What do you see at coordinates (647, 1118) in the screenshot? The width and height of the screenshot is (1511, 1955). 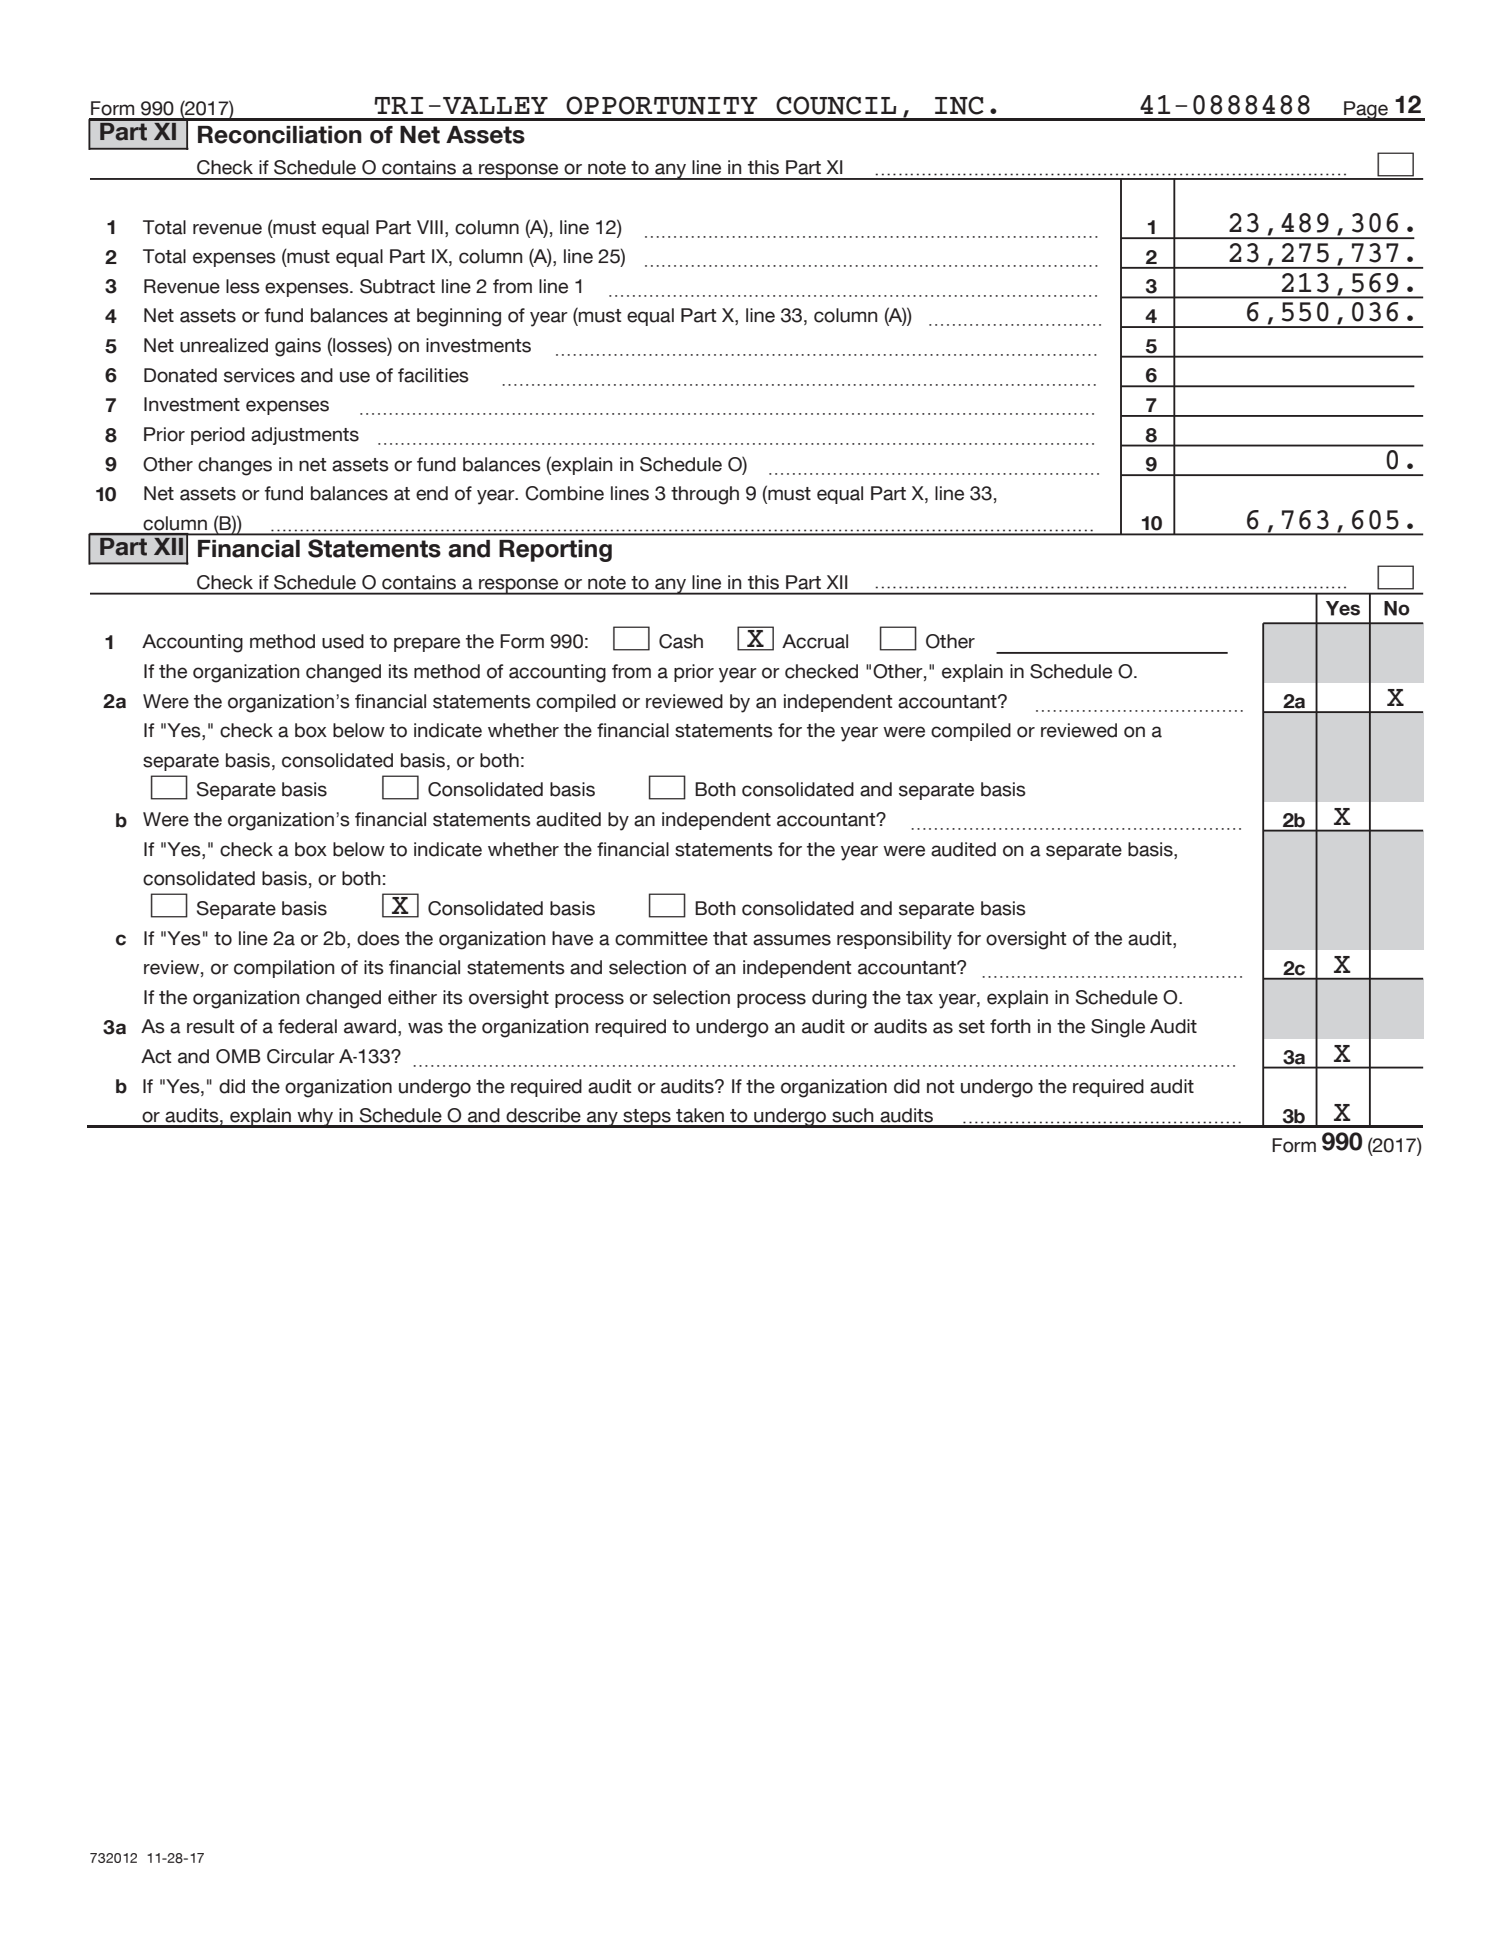 I see `steps` at bounding box center [647, 1118].
